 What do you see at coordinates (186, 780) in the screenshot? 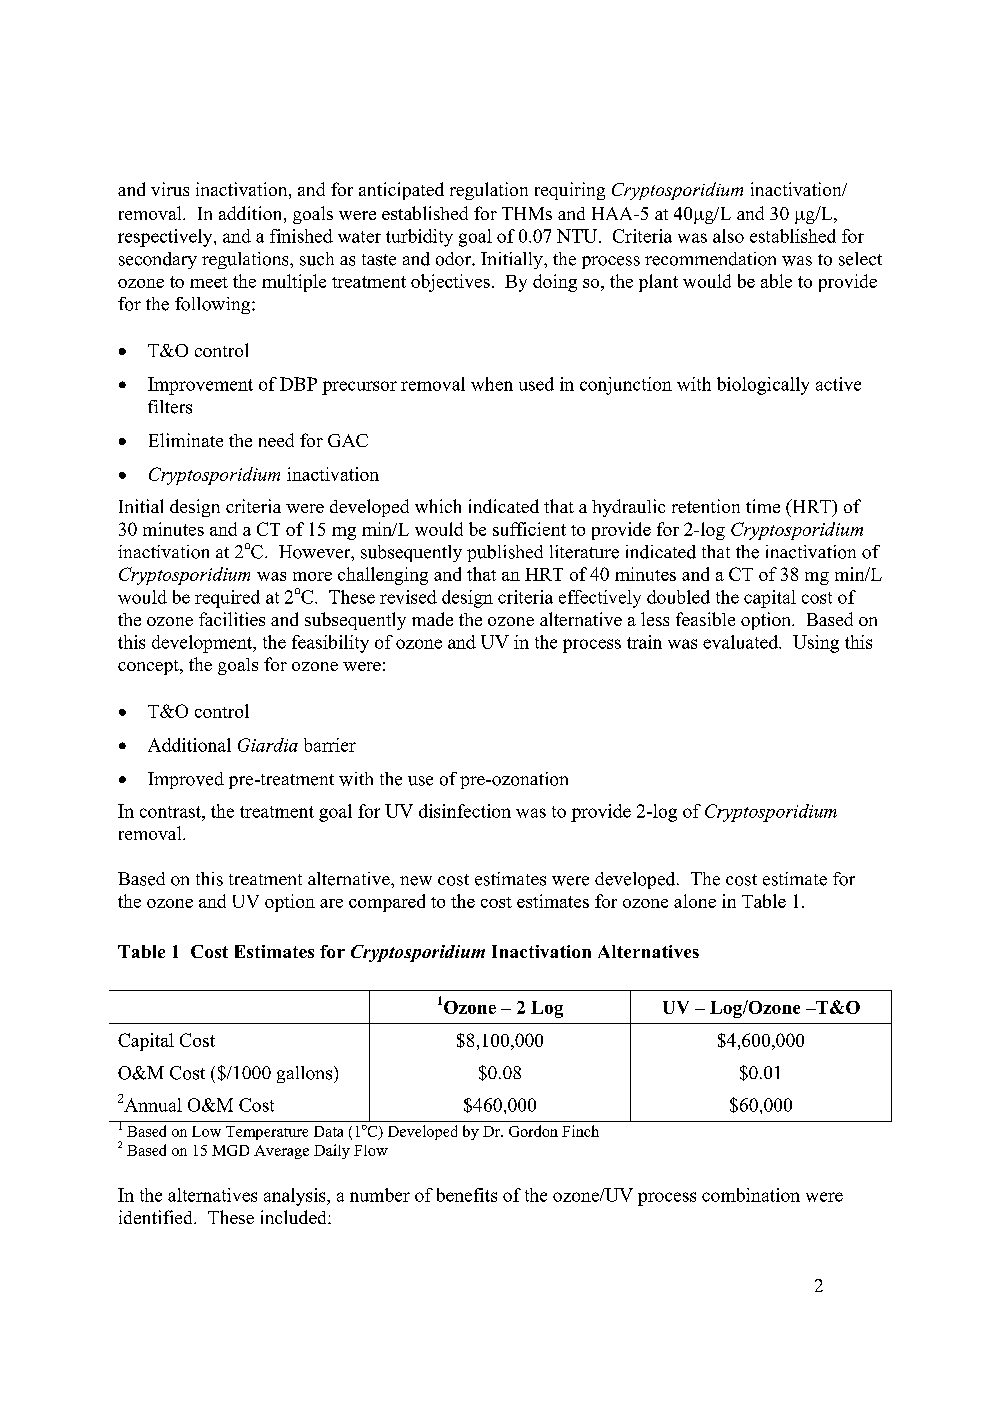
I see `Improved` at bounding box center [186, 780].
